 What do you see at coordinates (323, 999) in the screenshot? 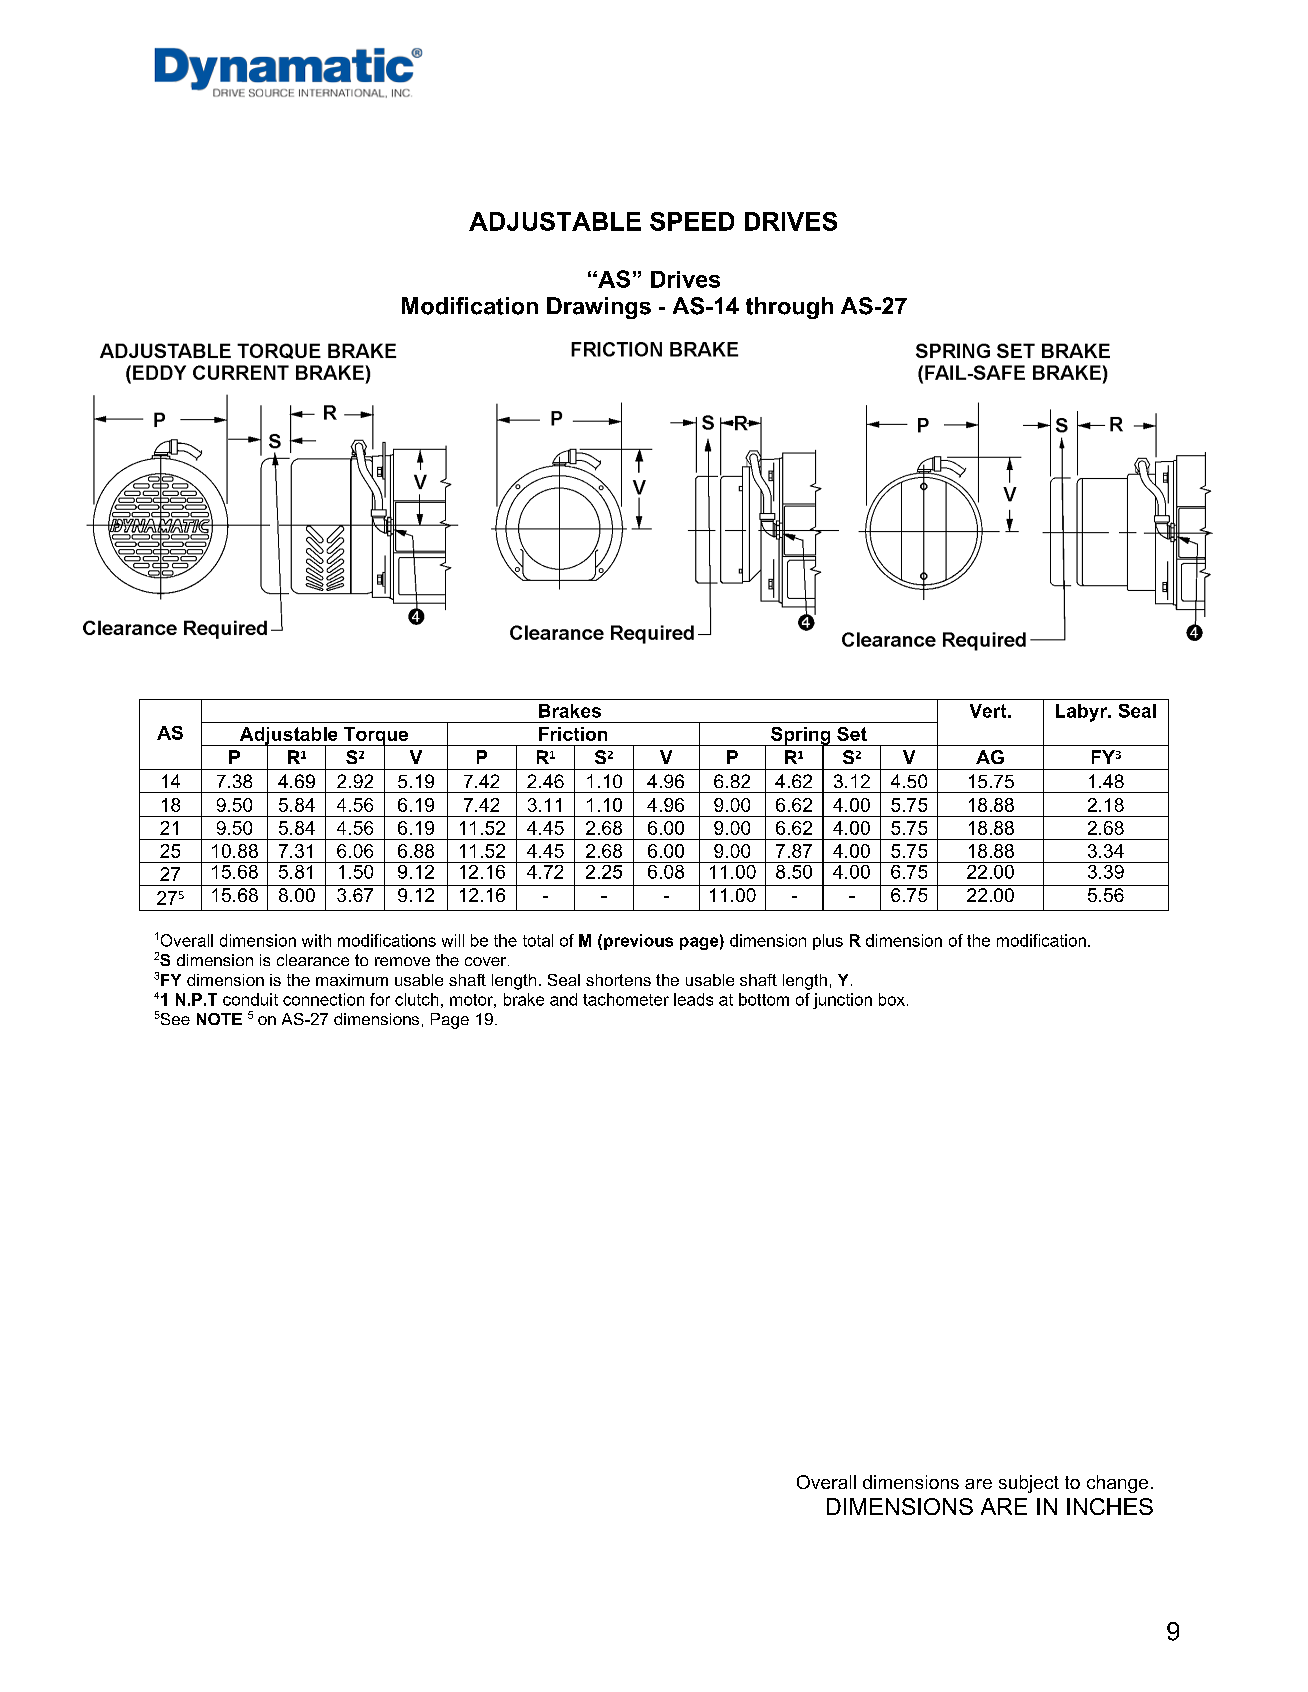
I see `connection` at bounding box center [323, 999].
